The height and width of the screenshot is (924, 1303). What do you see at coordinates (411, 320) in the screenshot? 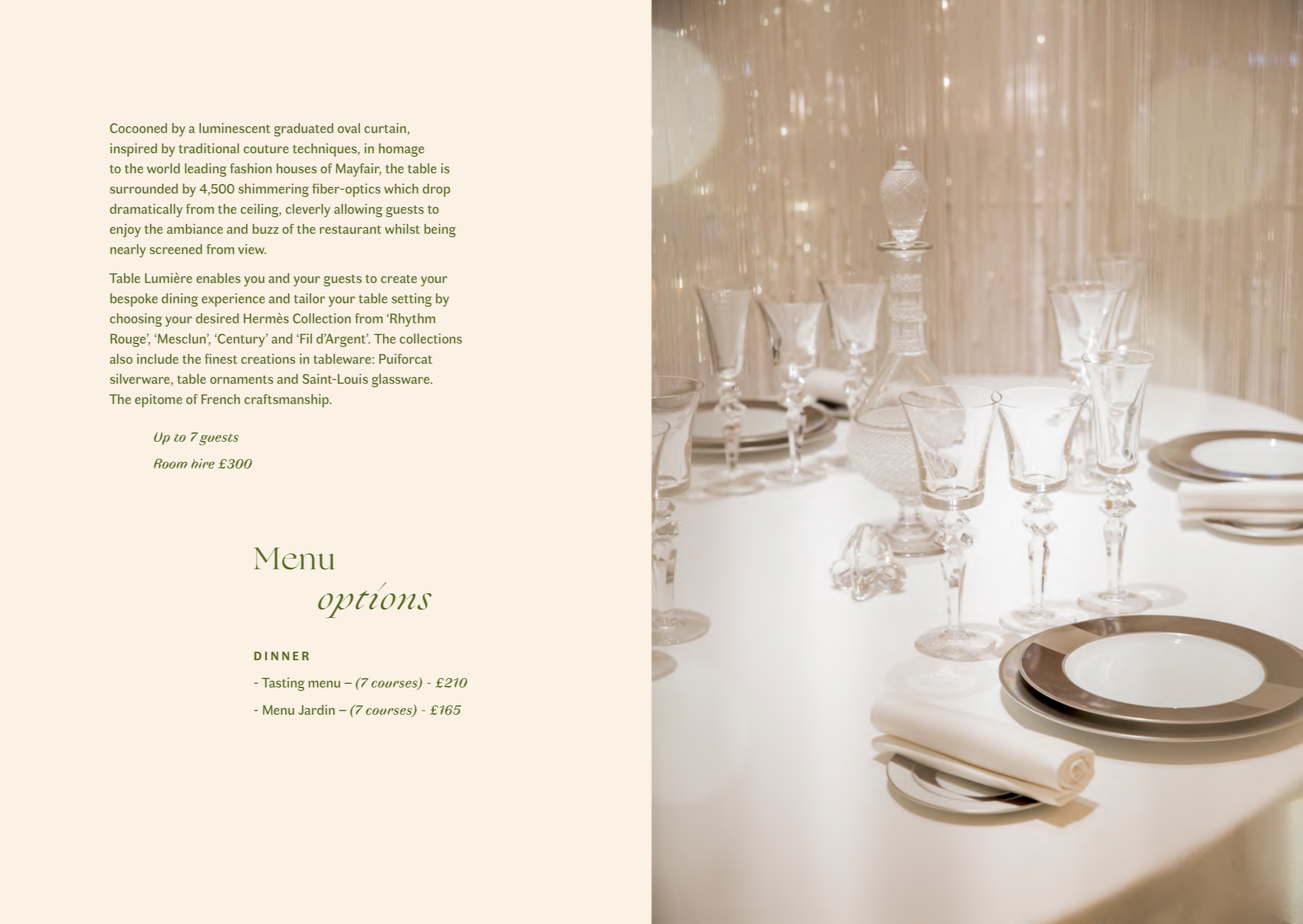
I see `Rhythm` at bounding box center [411, 320].
